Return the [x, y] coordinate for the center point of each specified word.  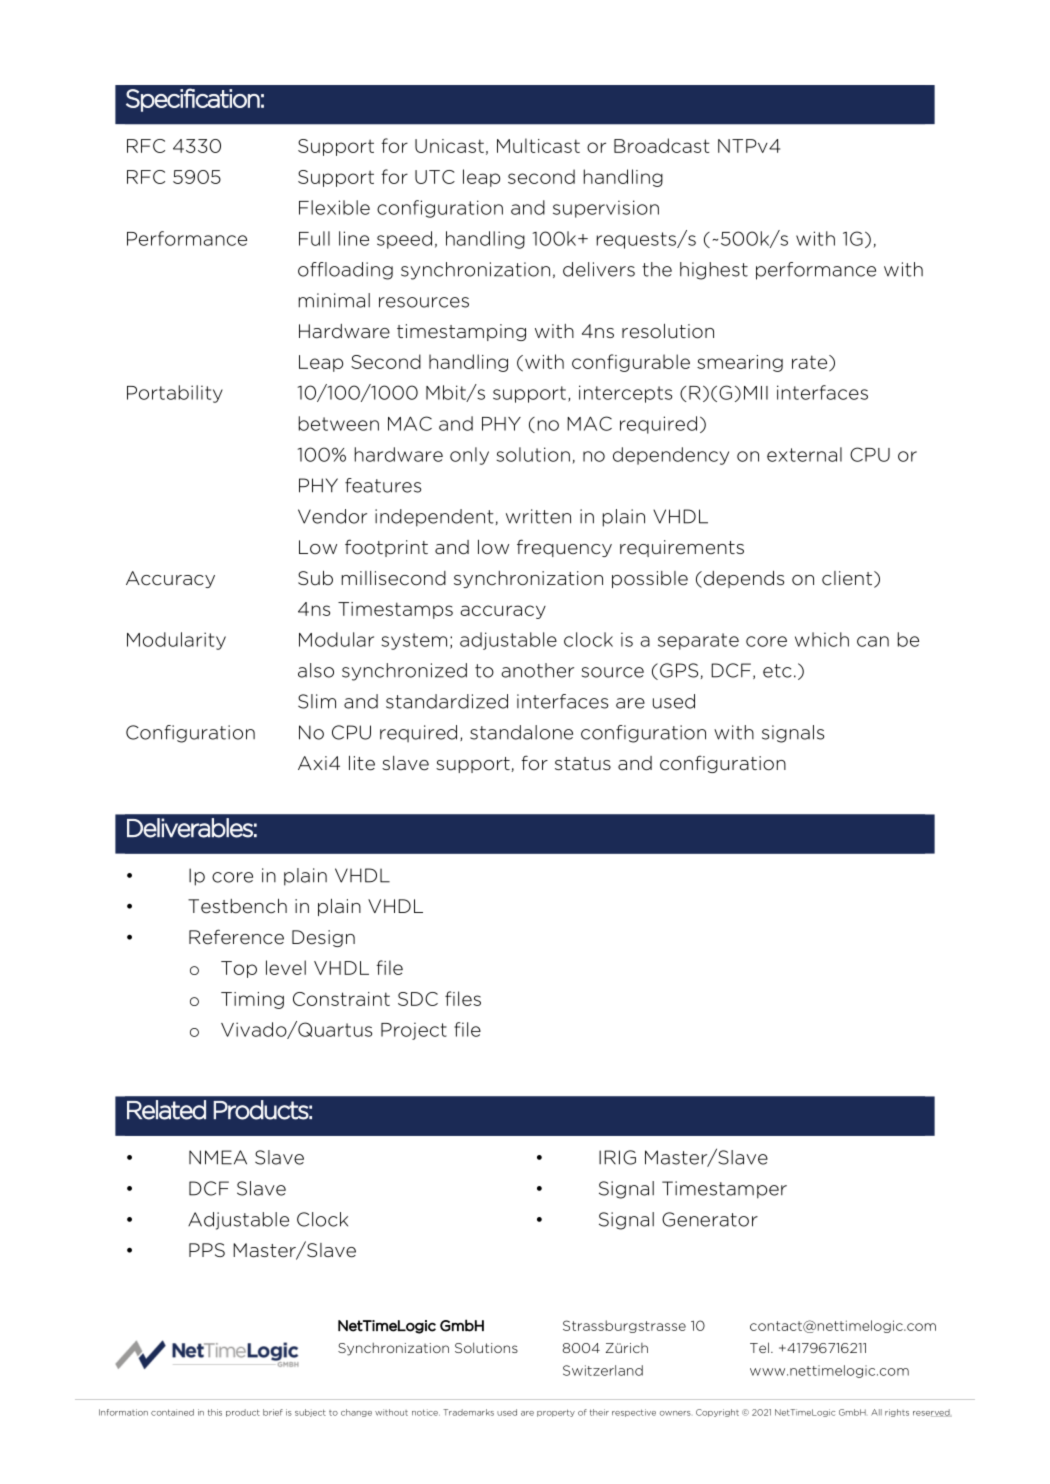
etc [777, 671]
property [556, 1413]
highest [714, 271]
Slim [317, 701]
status [583, 764]
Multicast [538, 145]
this [215, 1412]
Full [314, 238]
